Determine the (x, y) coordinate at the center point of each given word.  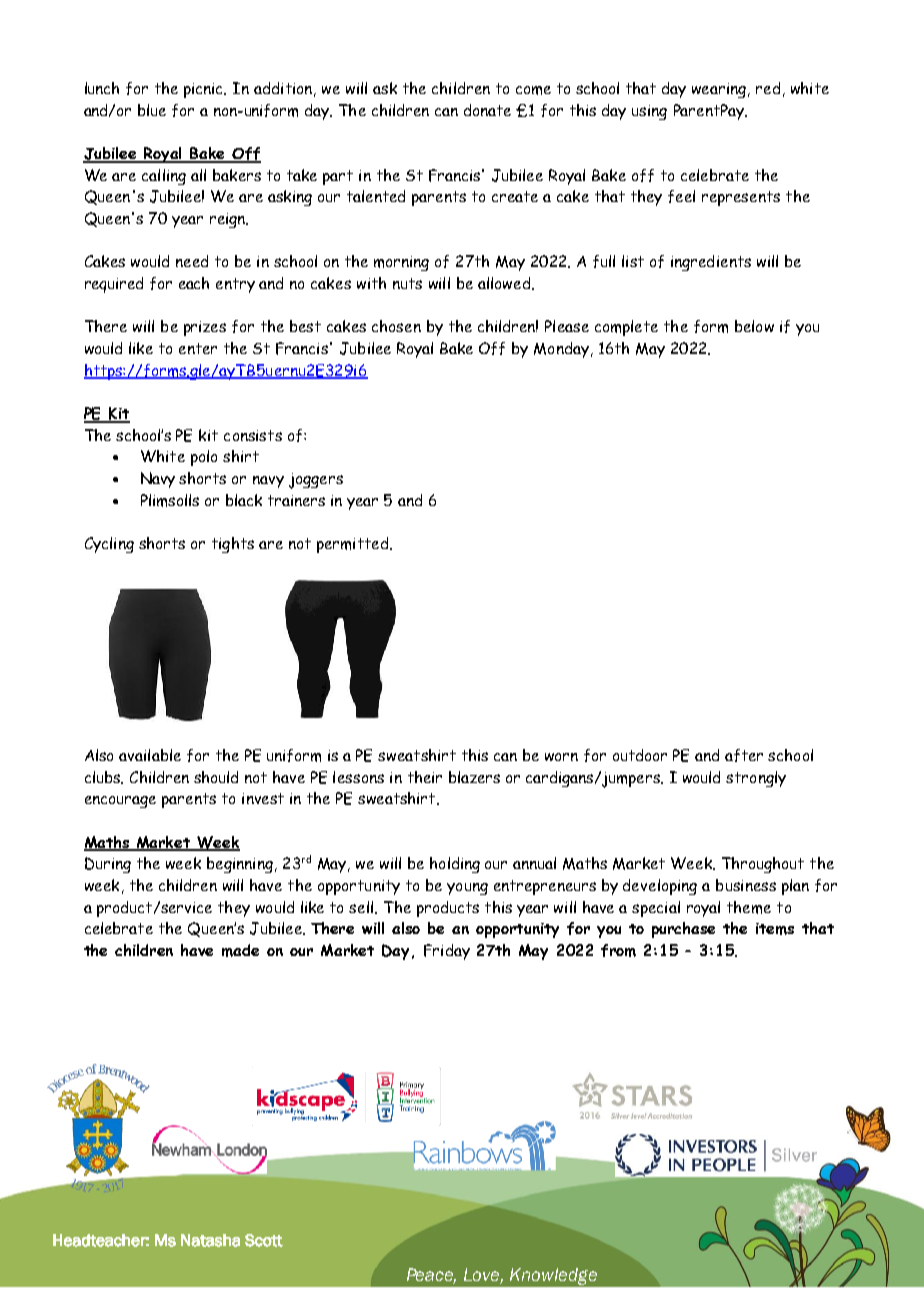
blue (152, 110)
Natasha (210, 1240)
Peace (431, 1275)
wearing (720, 90)
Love (483, 1275)
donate (487, 110)
